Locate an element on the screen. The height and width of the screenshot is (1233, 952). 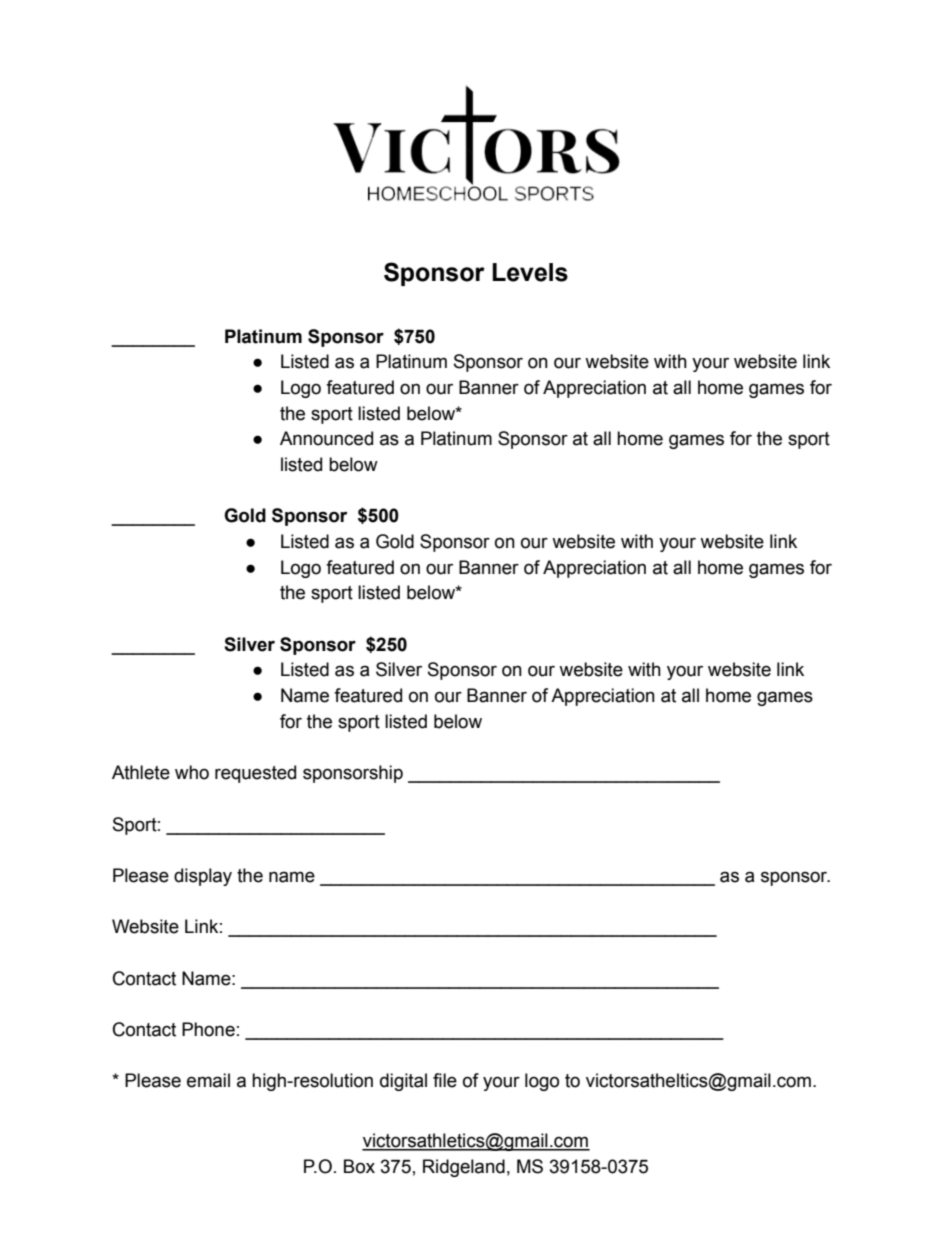
display is located at coordinates (203, 877).
